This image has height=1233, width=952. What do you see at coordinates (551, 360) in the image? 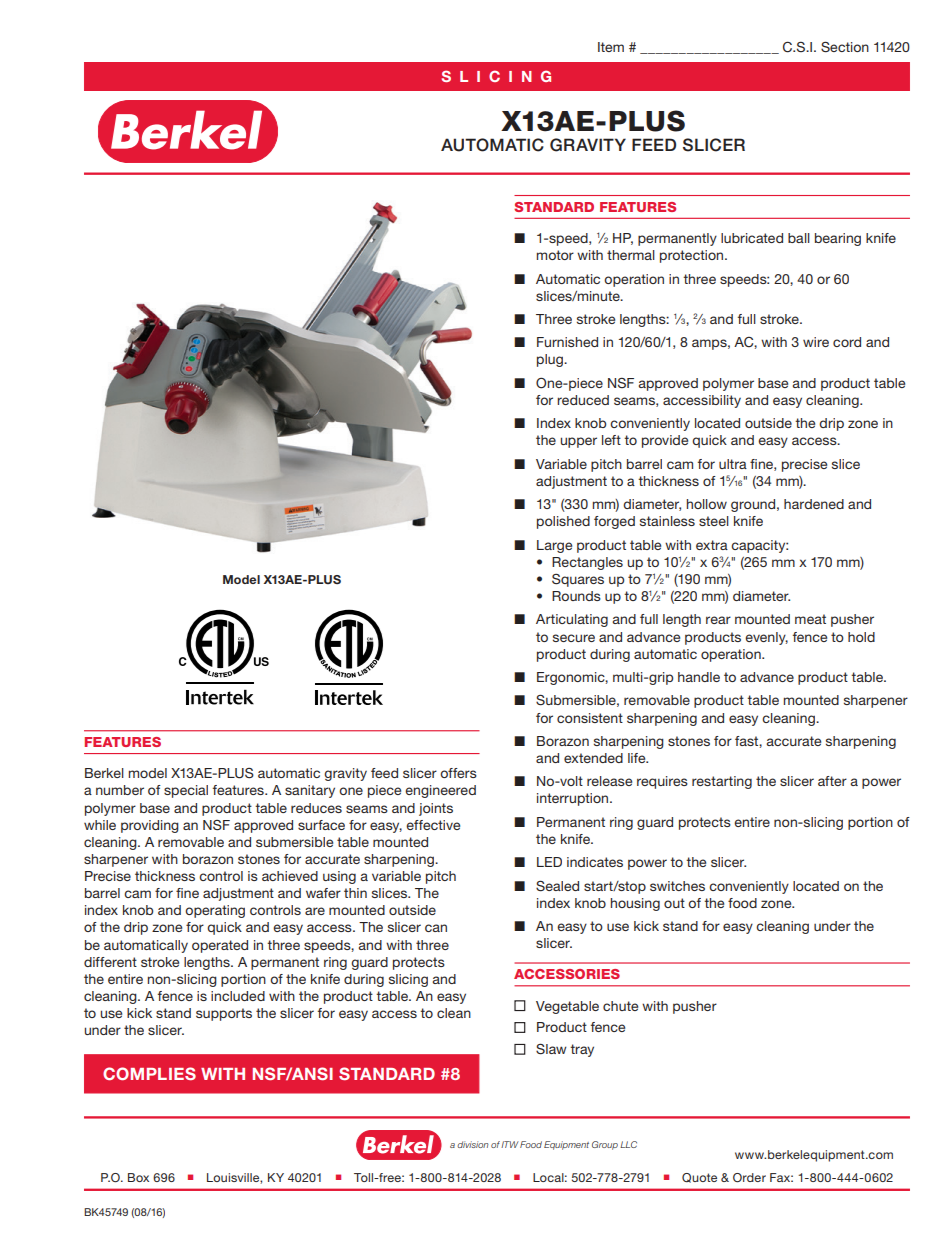
I see `plug` at bounding box center [551, 360].
